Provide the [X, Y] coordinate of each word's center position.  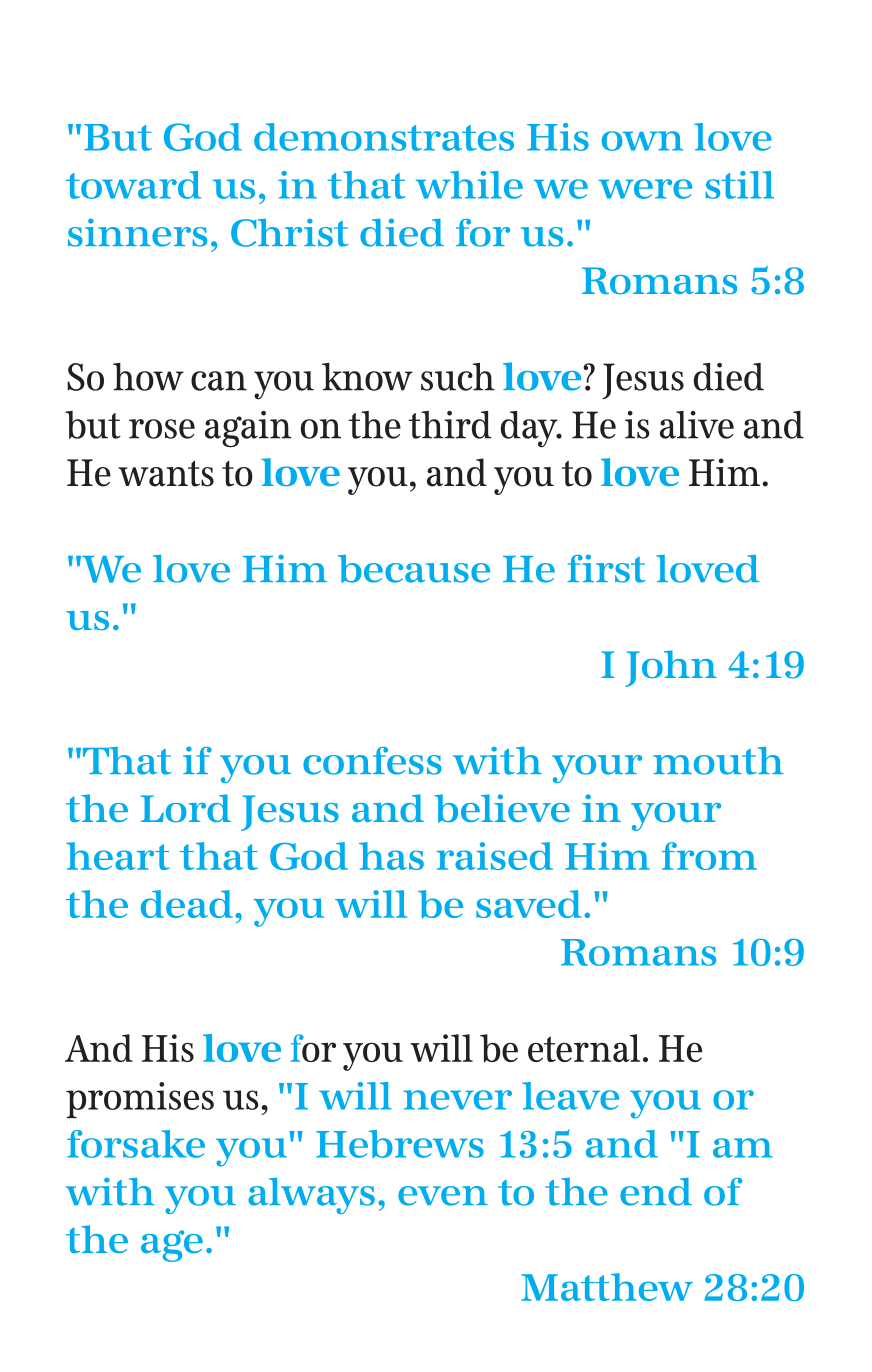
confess [372, 761]
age [172, 1246]
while [469, 185]
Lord [186, 808]
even [443, 1196]
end [656, 1192]
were [645, 189]
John [671, 668]
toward [133, 185]
